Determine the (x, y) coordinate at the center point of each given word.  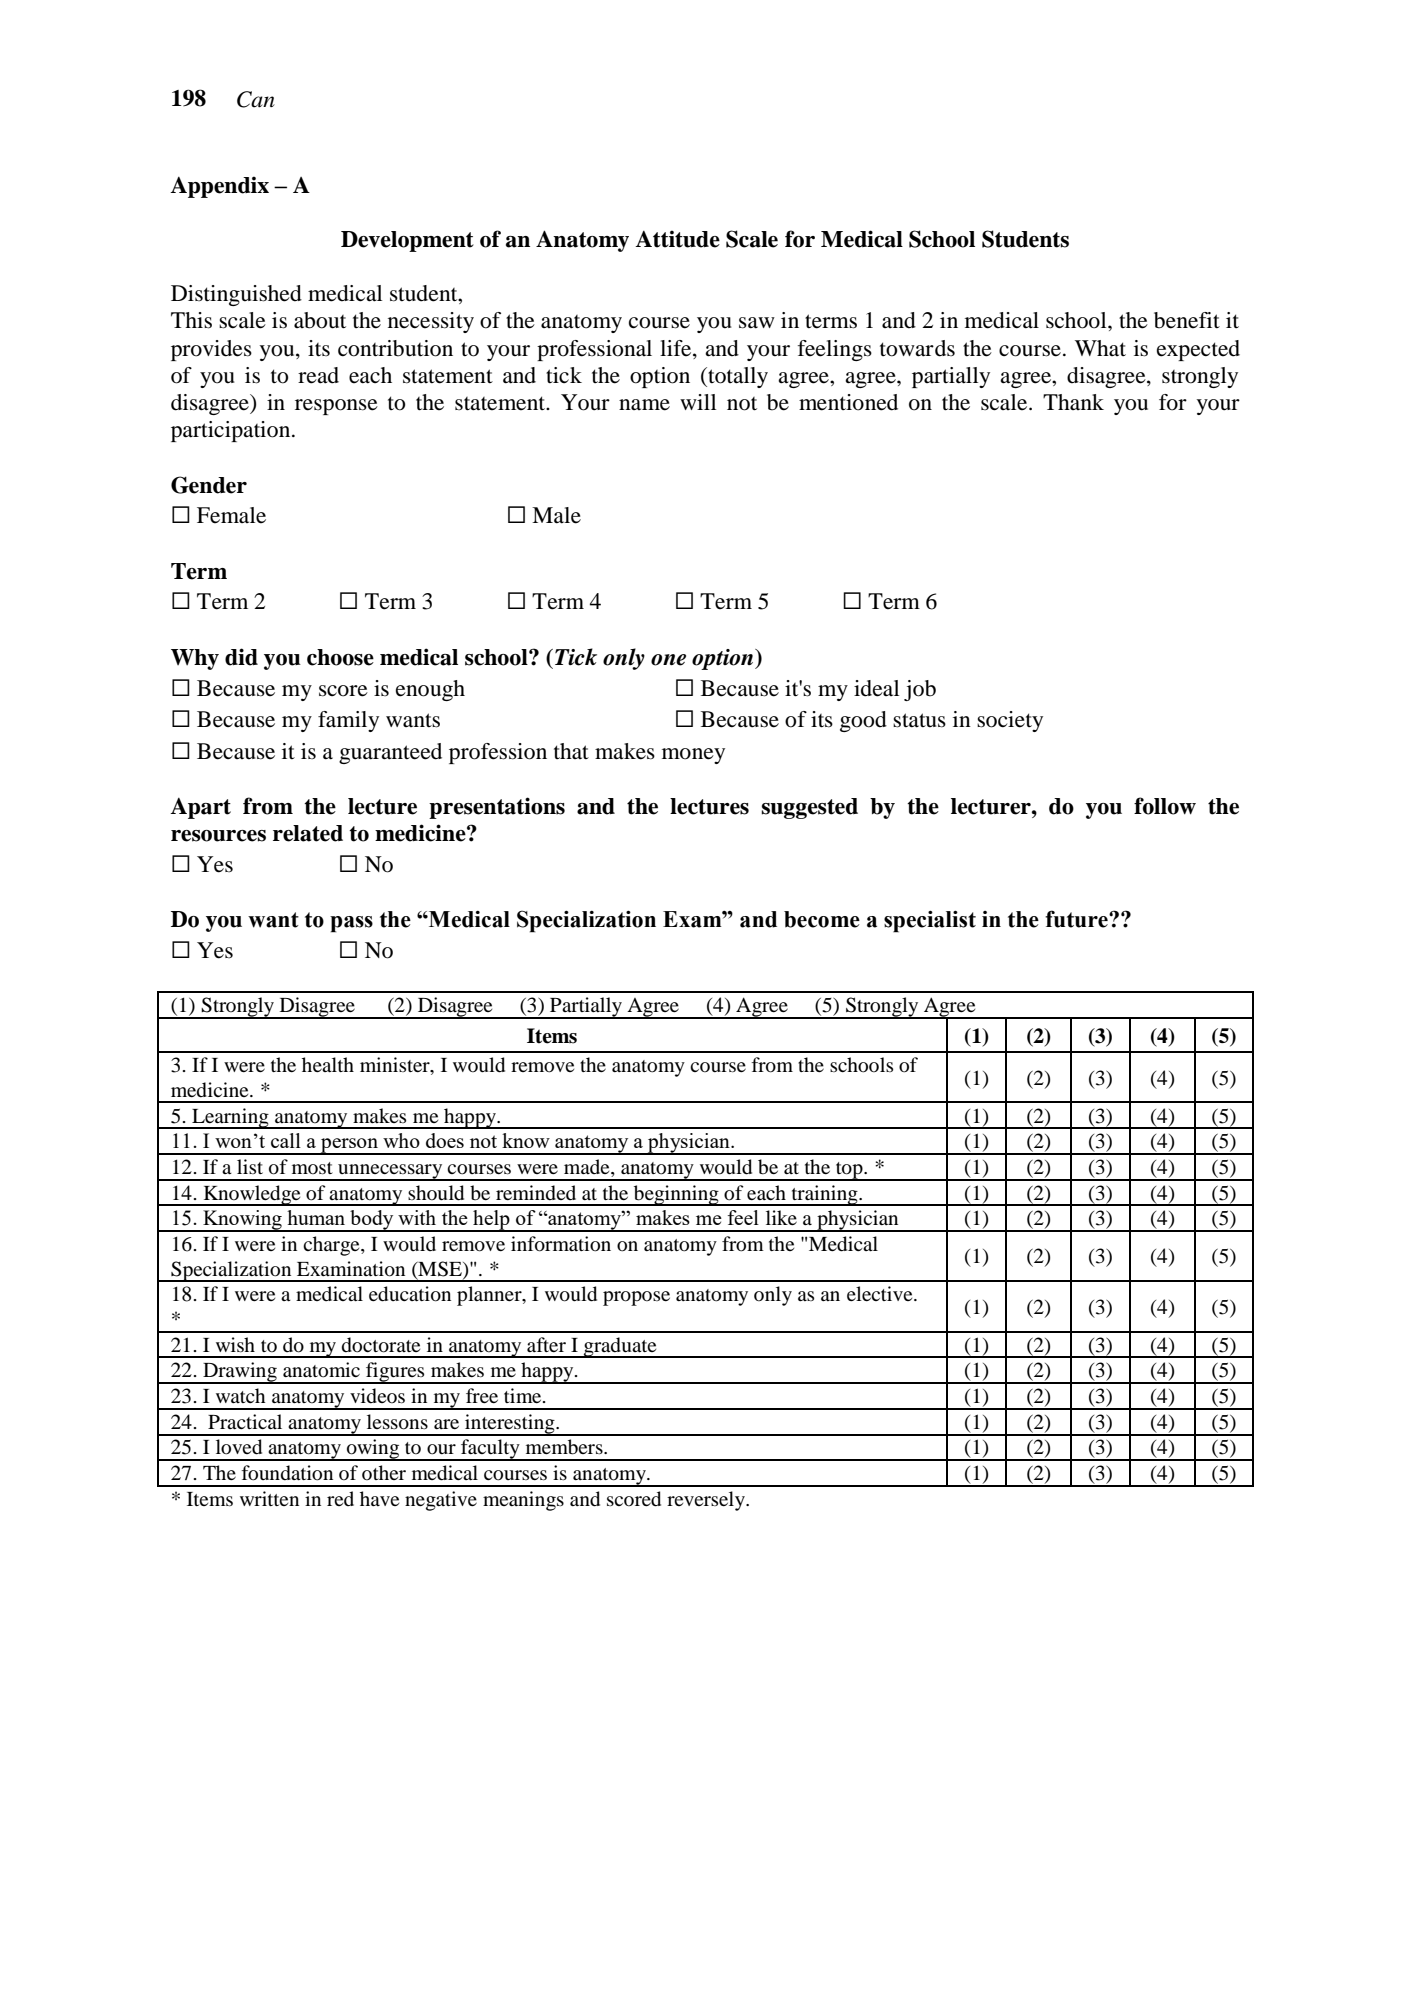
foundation (287, 1473)
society (1010, 721)
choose (340, 657)
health (328, 1064)
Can (256, 99)
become (822, 919)
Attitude (677, 239)
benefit (1187, 320)
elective (881, 1293)
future (1077, 919)
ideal (876, 688)
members (565, 1447)
